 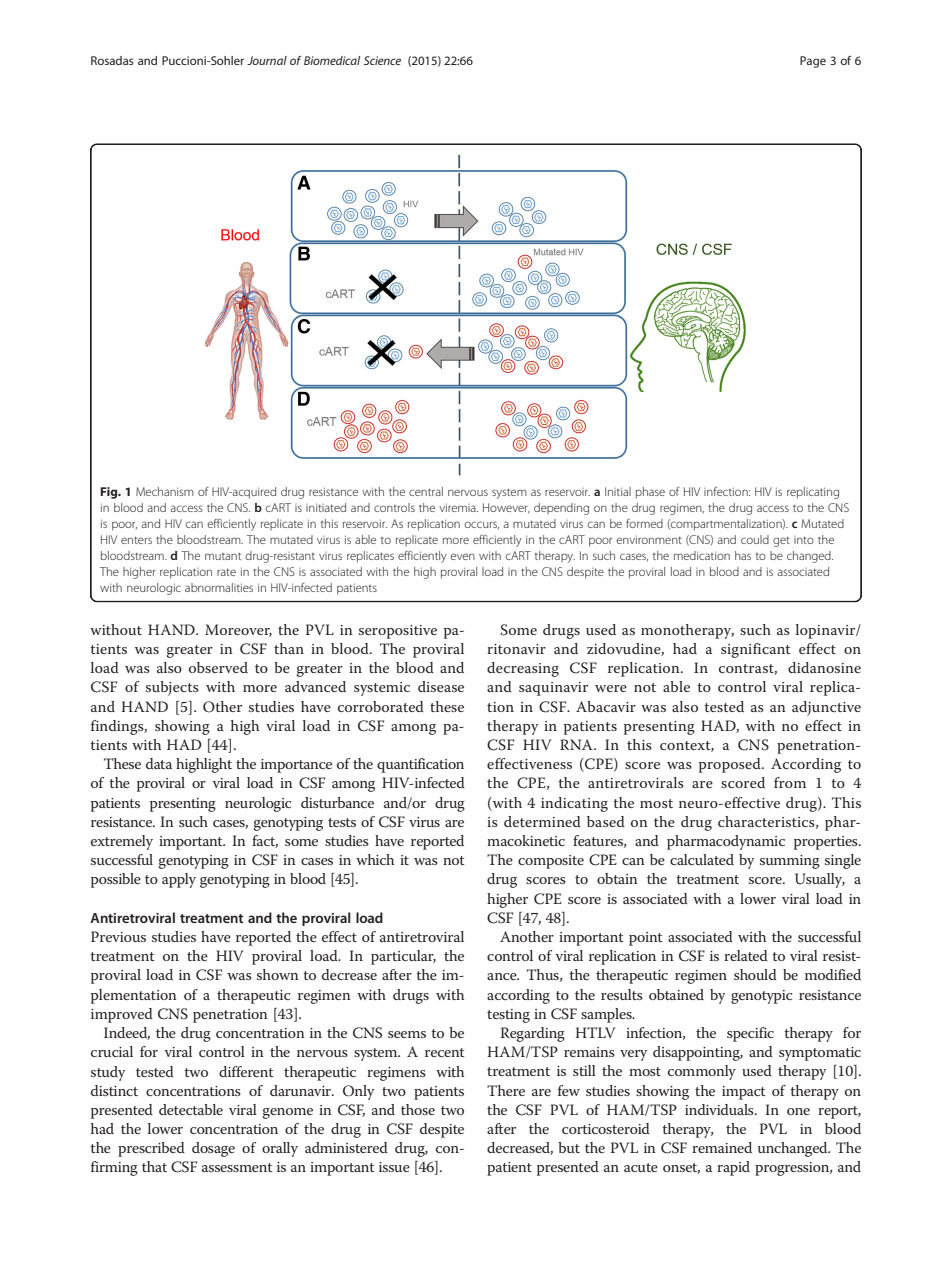 I want to click on Science, so click(x=382, y=60).
